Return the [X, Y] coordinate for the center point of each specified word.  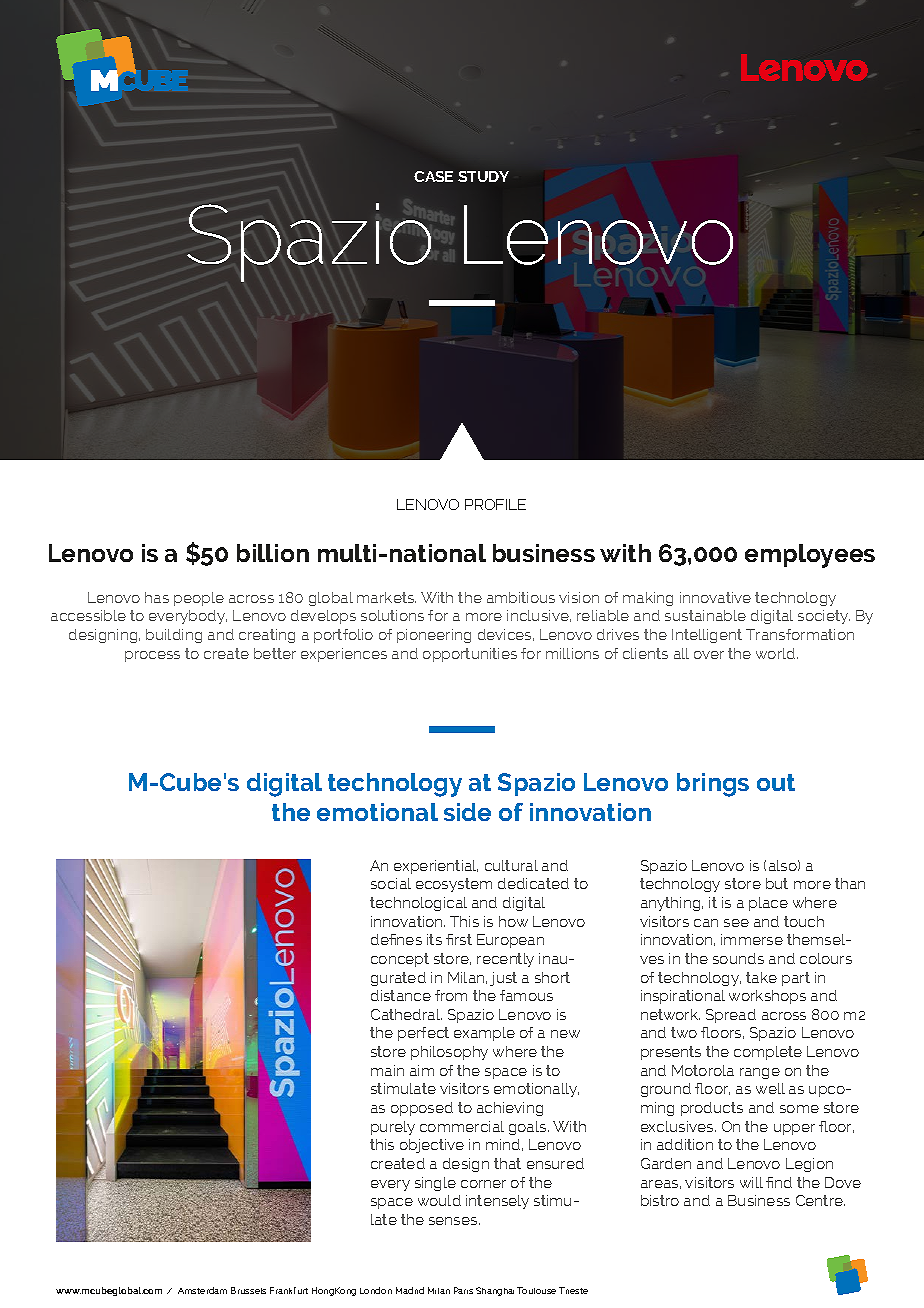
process [152, 656]
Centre [820, 1200]
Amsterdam [202, 1290]
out [776, 782]
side [467, 812]
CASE [433, 176]
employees [810, 556]
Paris [463, 1290]
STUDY [483, 176]
